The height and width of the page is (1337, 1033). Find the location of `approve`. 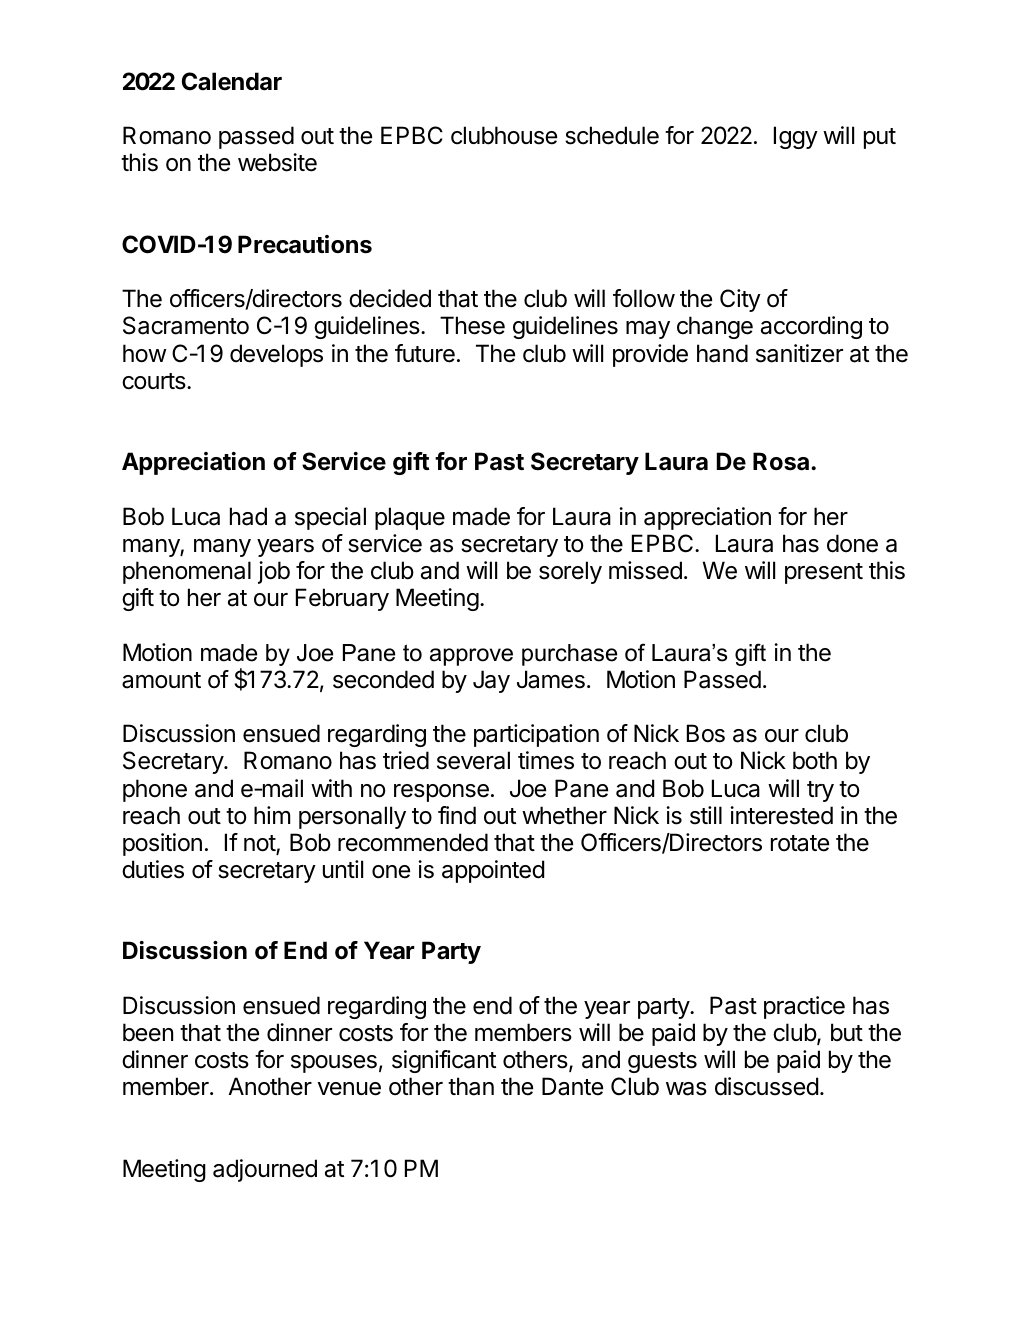

approve is located at coordinates (471, 657).
